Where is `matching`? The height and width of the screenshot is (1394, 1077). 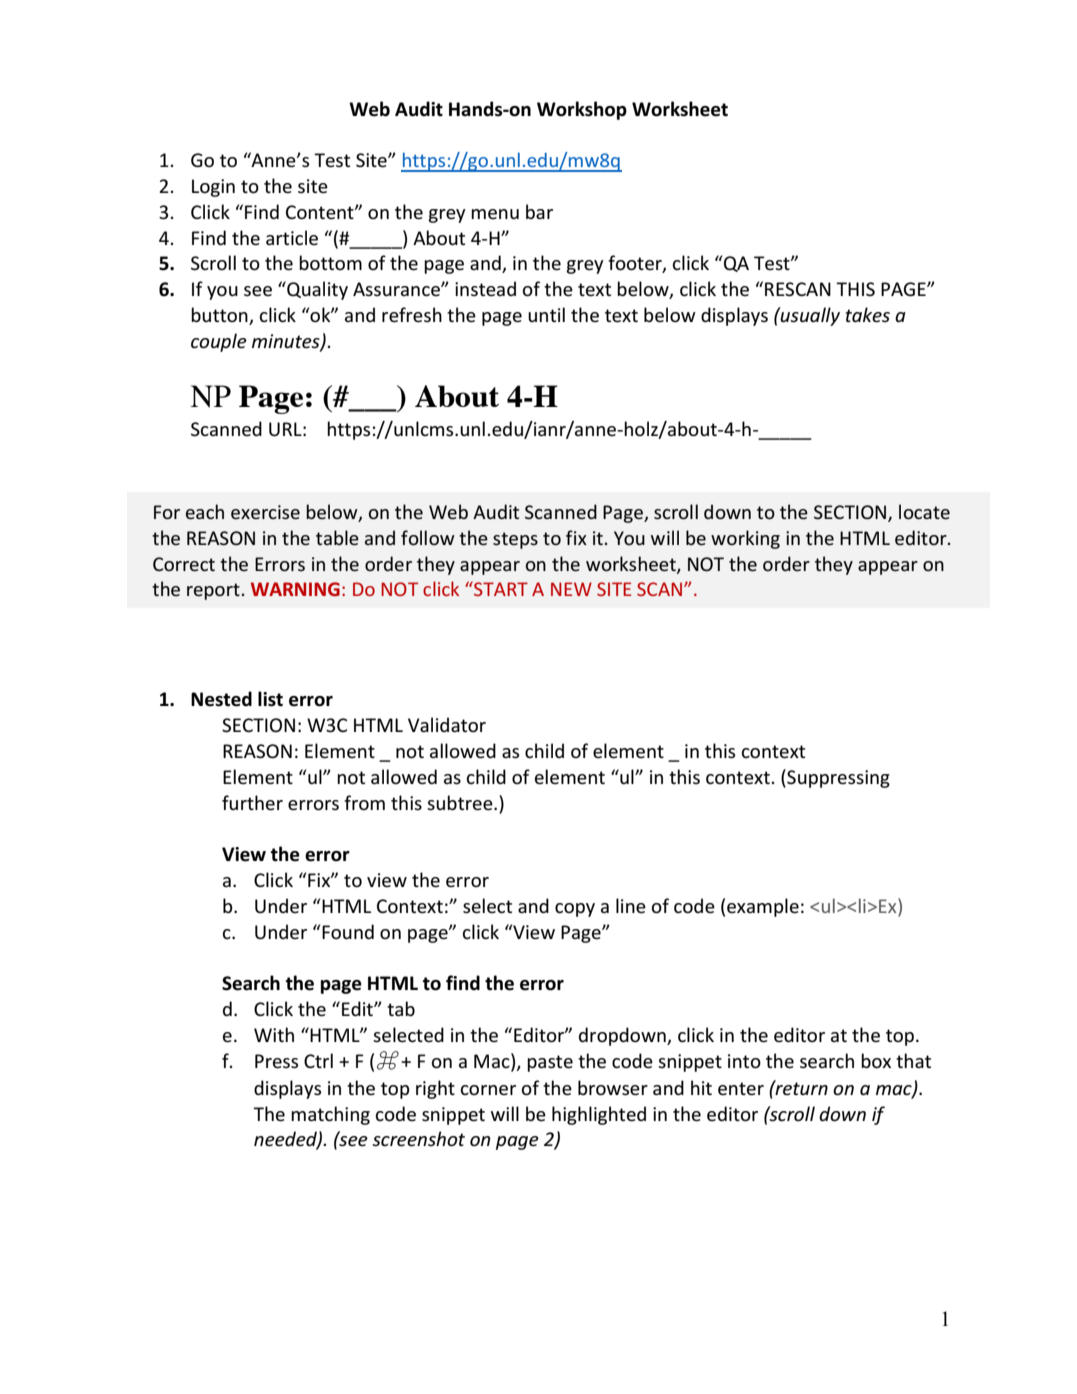
matching is located at coordinates (330, 1115).
